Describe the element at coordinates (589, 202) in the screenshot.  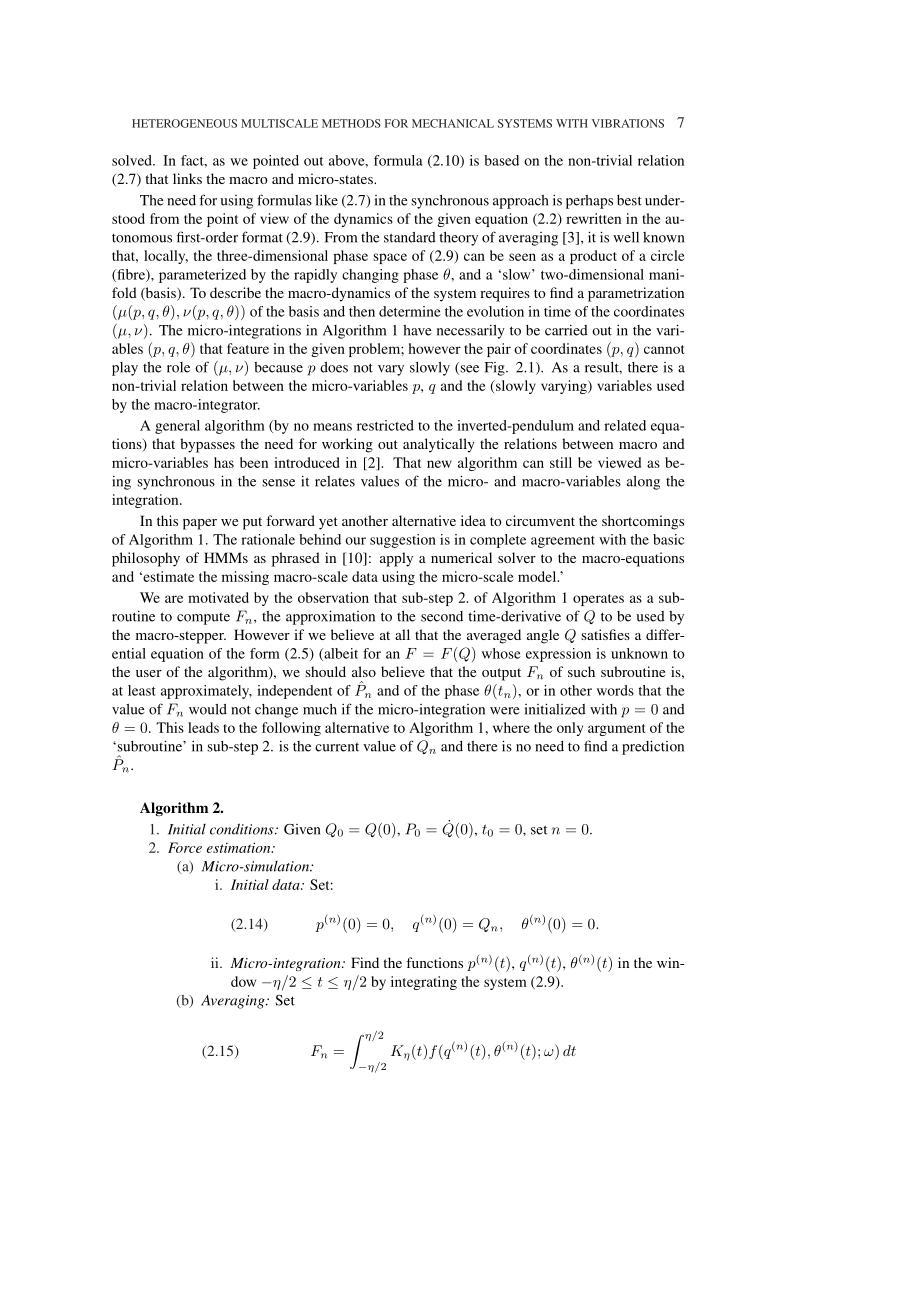
I see `perhaps` at that location.
